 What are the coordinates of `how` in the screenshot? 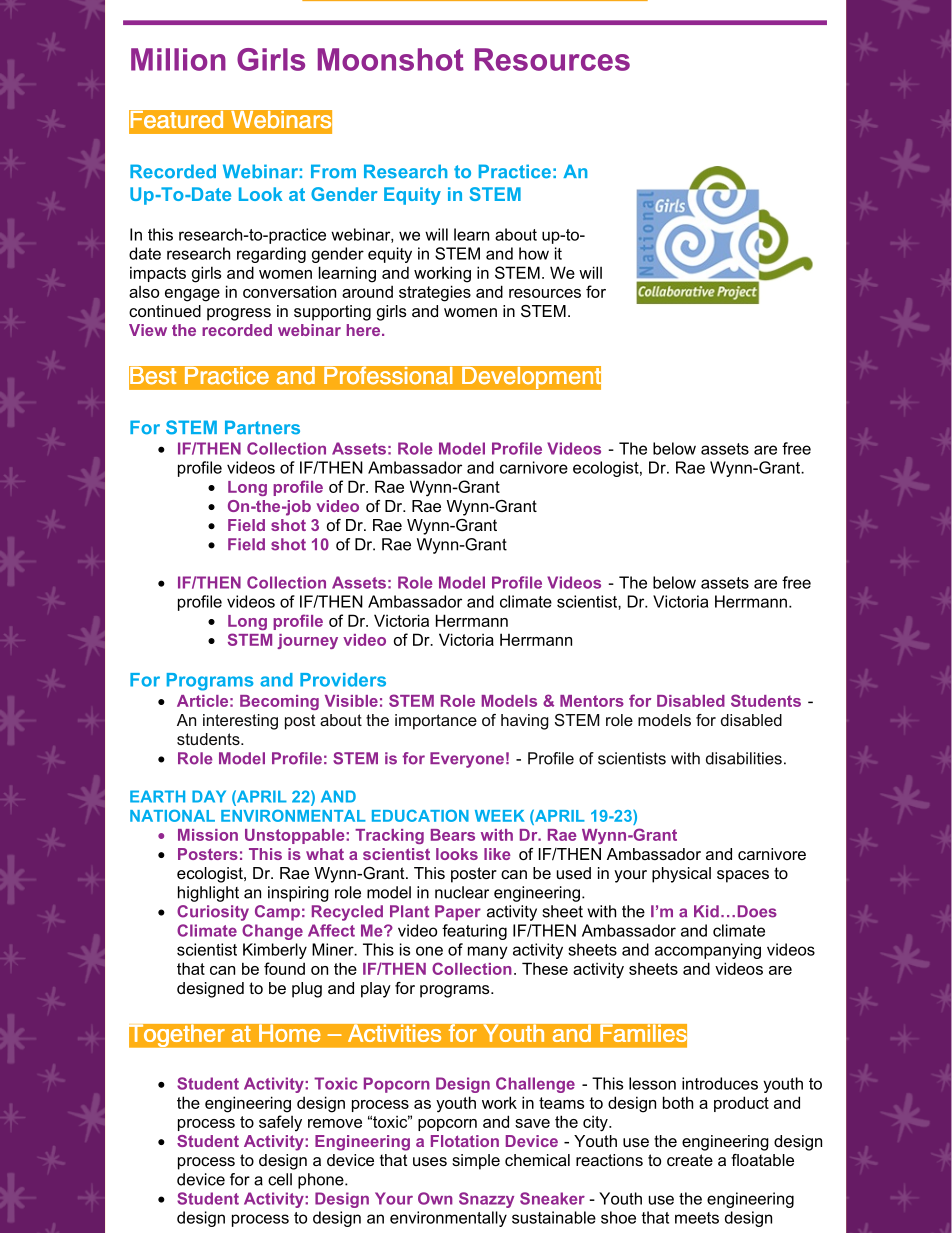 It's located at (534, 253).
